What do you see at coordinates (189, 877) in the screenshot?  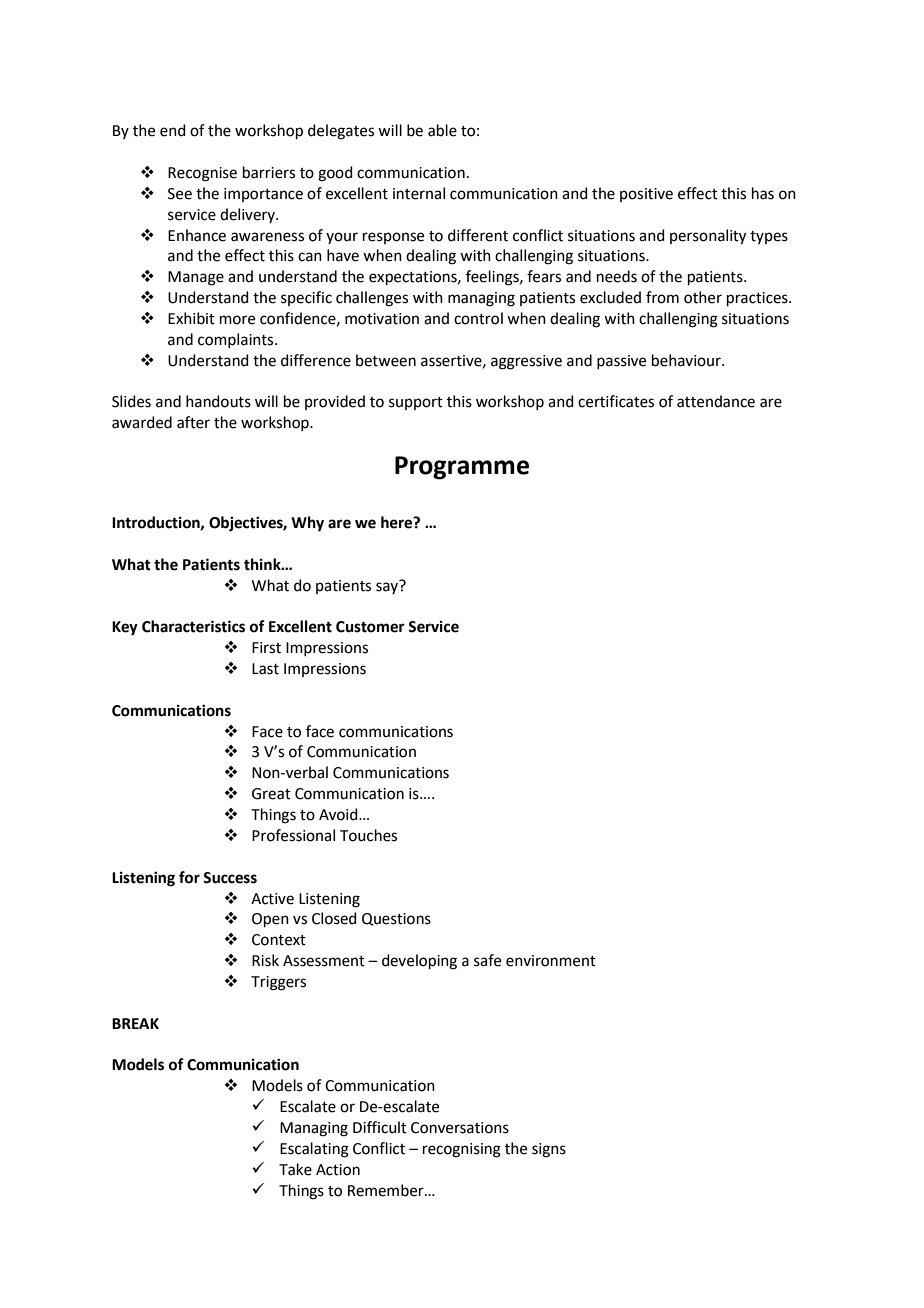 I see `for` at bounding box center [189, 877].
